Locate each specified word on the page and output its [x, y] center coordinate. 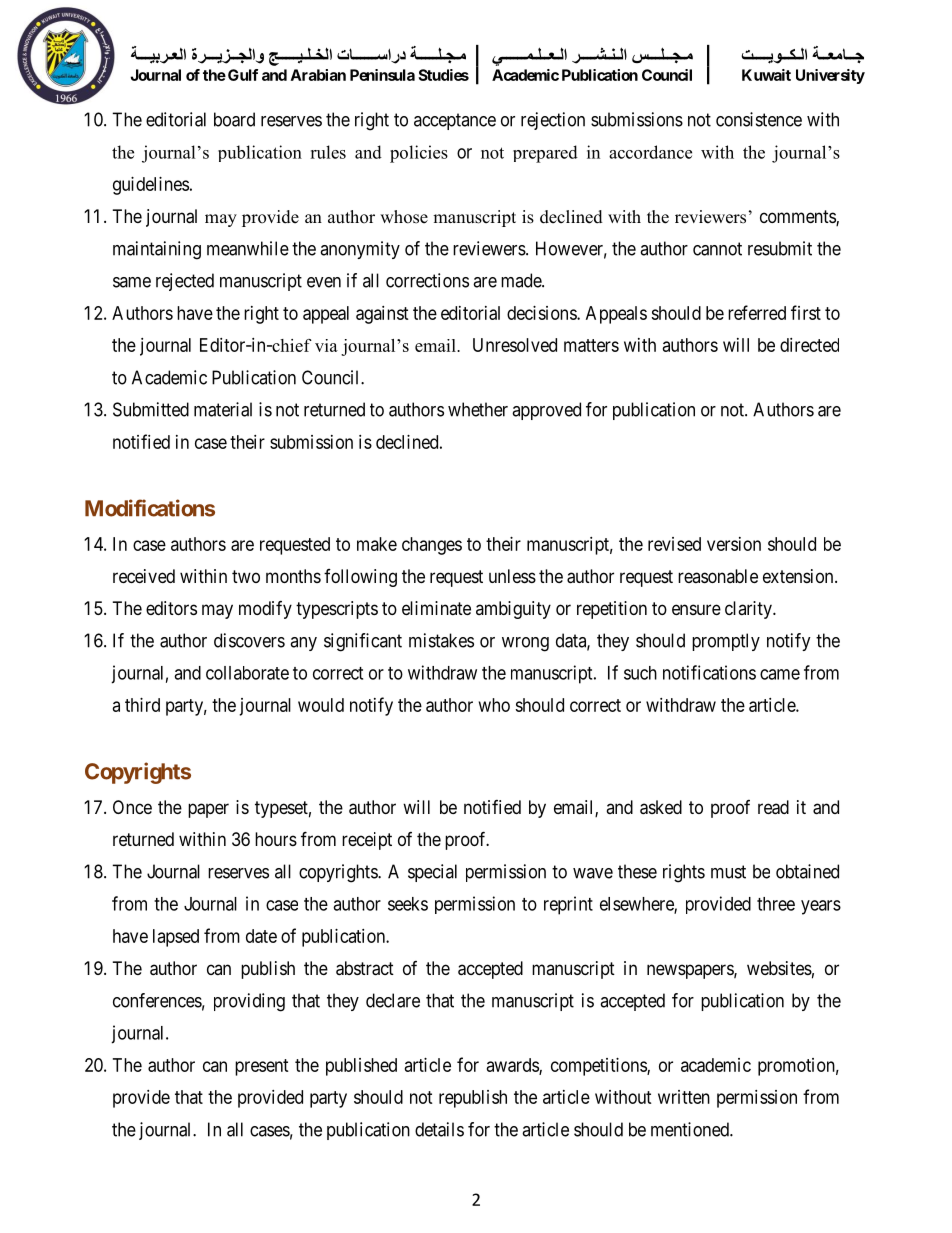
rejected [185, 282]
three [776, 904]
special [432, 873]
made [522, 280]
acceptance [455, 121]
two [246, 576]
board [234, 119]
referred [757, 312]
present [262, 1067]
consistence [759, 119]
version [734, 544]
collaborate [247, 673]
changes [432, 546]
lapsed [176, 938]
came [780, 674]
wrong [525, 644]
